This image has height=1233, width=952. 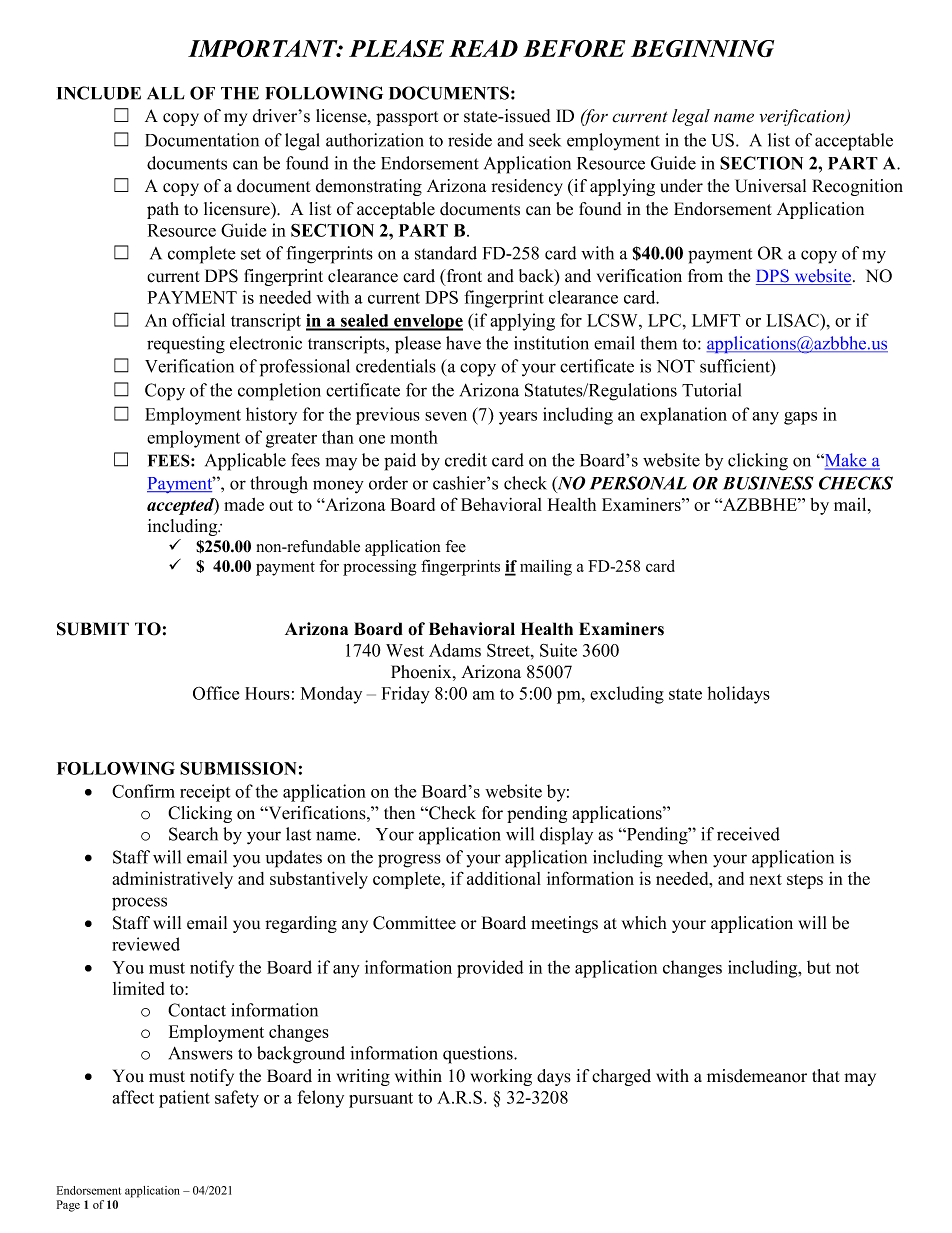 I want to click on BEGINNING, so click(x=702, y=49).
